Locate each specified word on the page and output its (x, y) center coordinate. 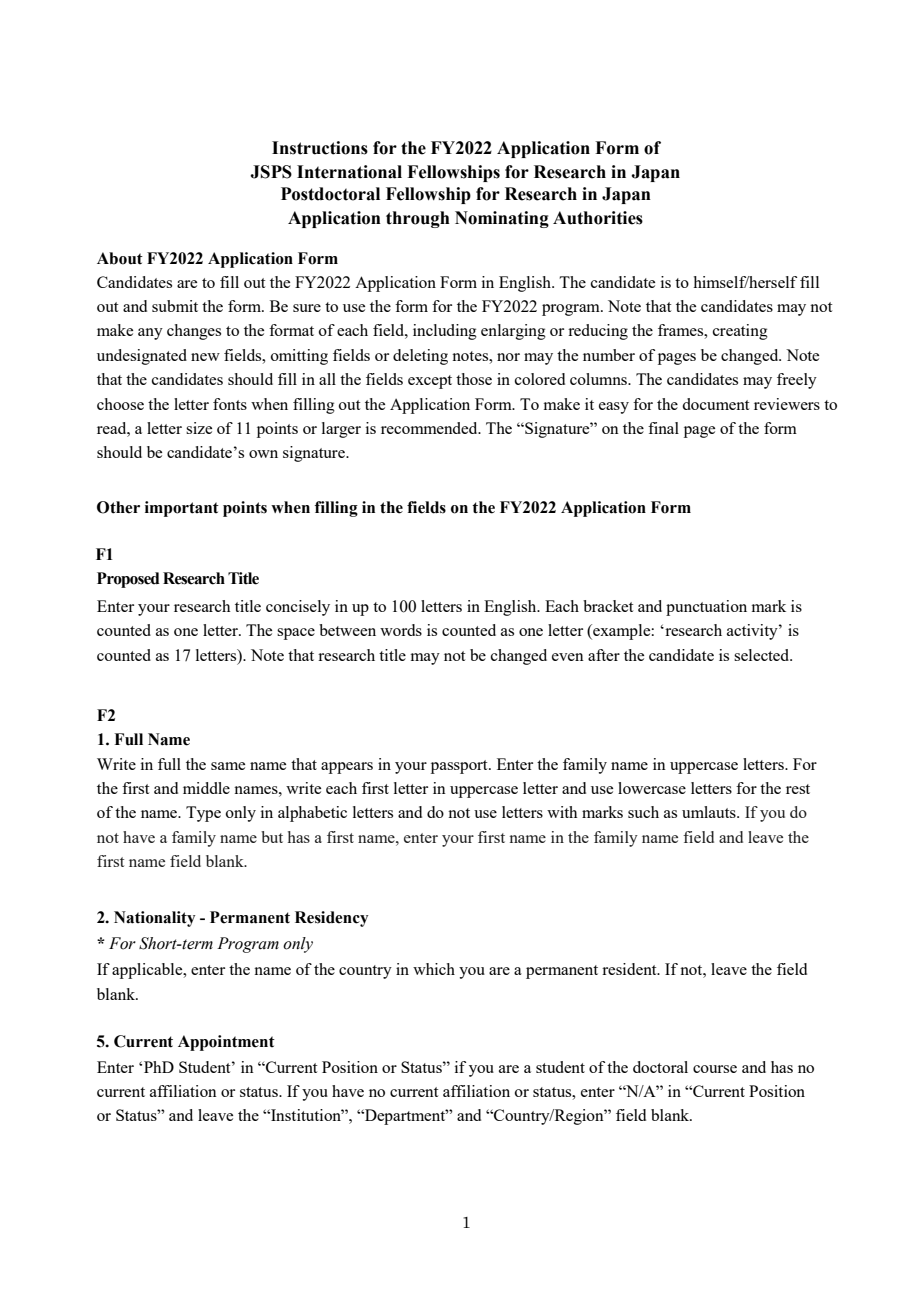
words (401, 630)
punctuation (706, 608)
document (715, 404)
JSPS (271, 172)
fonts (230, 404)
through (418, 219)
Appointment (226, 1043)
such (643, 812)
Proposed (128, 580)
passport (460, 767)
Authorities (598, 218)
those (474, 379)
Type (203, 814)
